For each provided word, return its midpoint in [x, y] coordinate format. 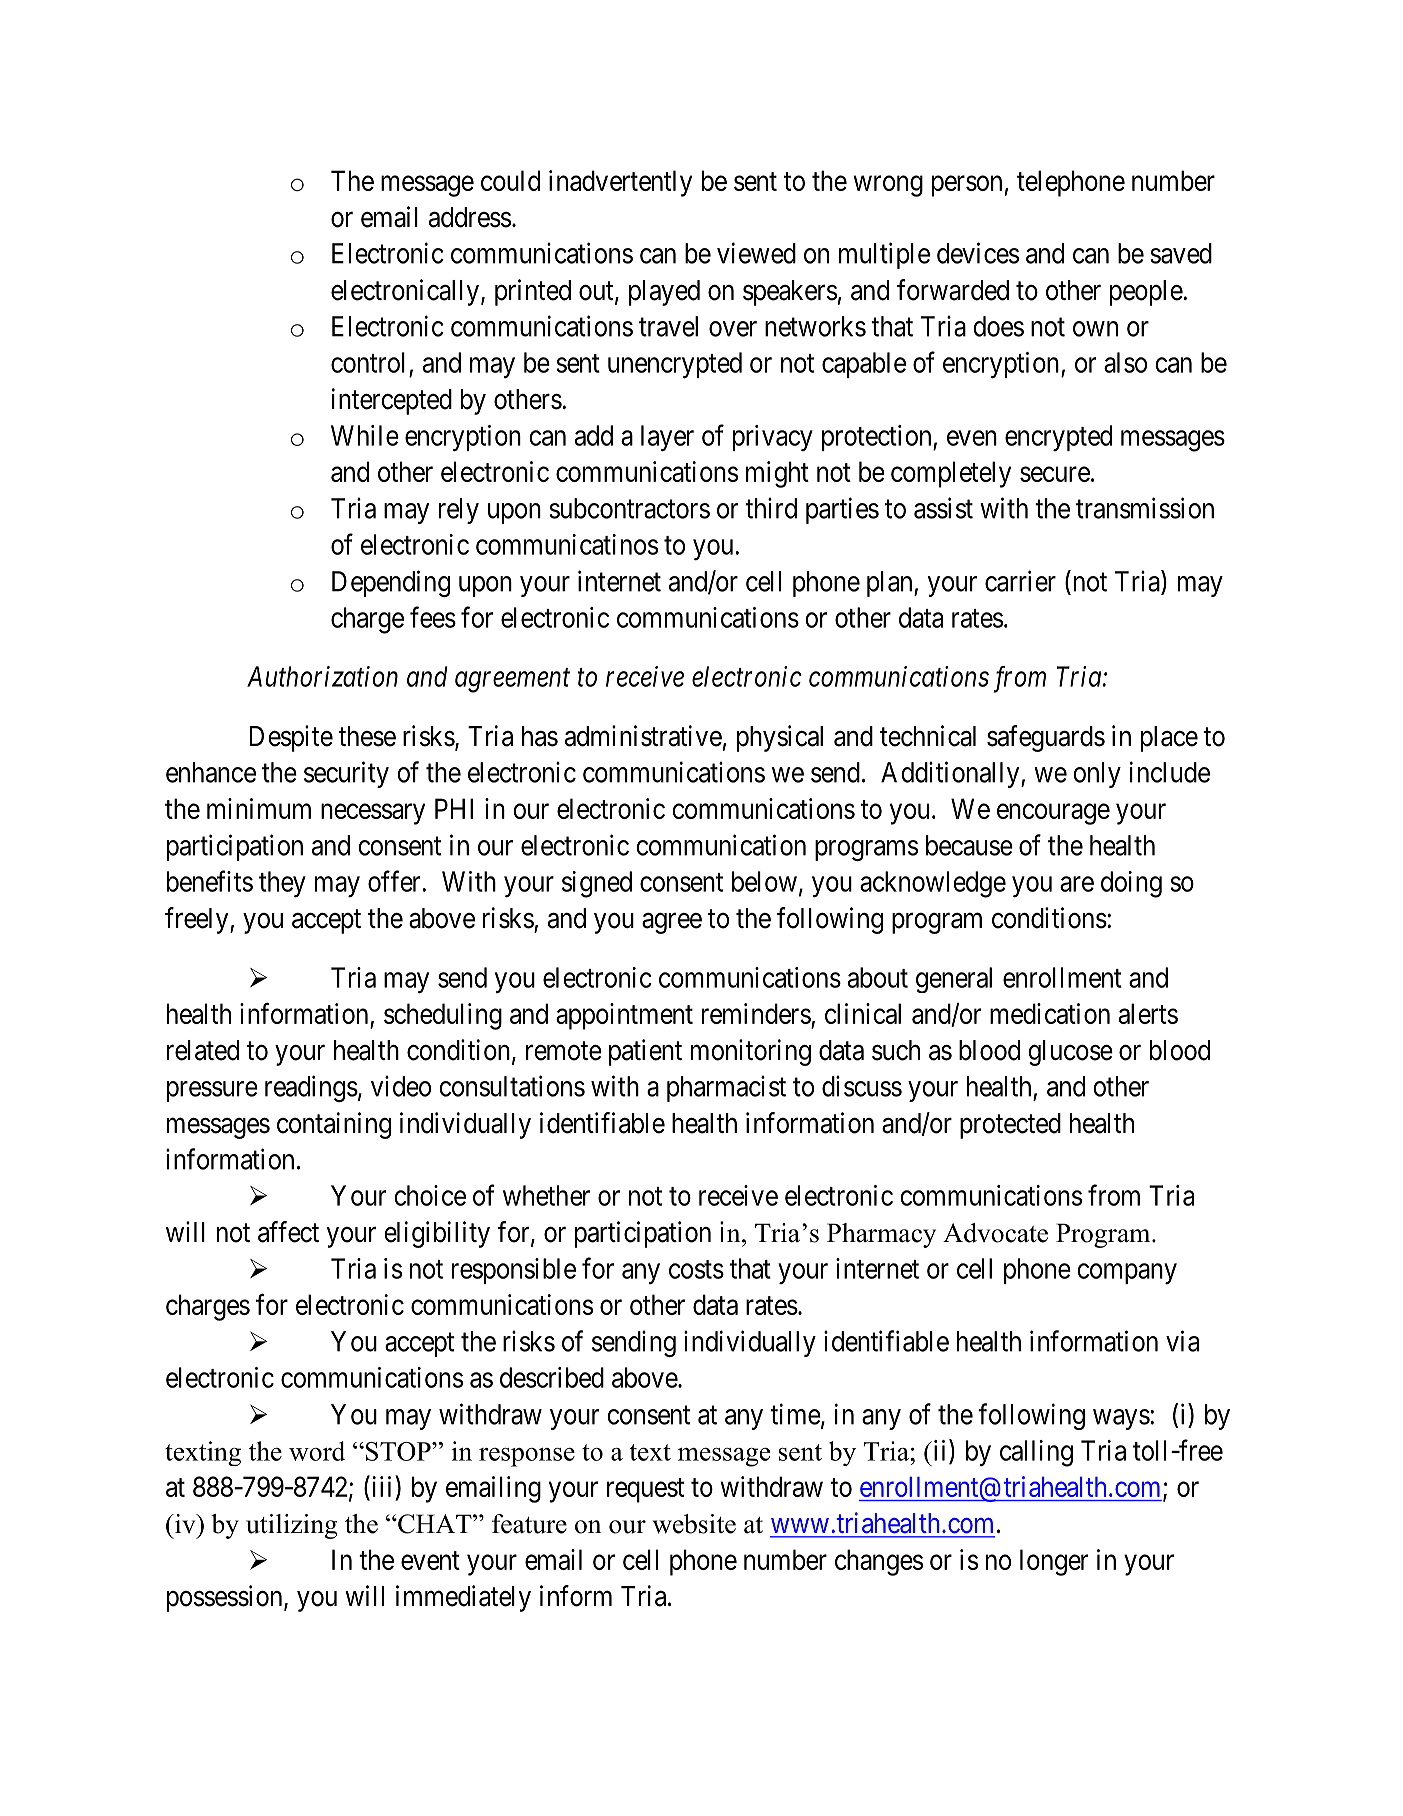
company [1127, 1273]
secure [1055, 474]
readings [311, 1088]
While [365, 435]
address [470, 217]
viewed [756, 253]
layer [667, 438]
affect [288, 1232]
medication [1050, 1013]
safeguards [1046, 738]
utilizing [291, 1526]
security [346, 774]
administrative [643, 736]
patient [645, 1052]
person [967, 186]
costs [696, 1269]
